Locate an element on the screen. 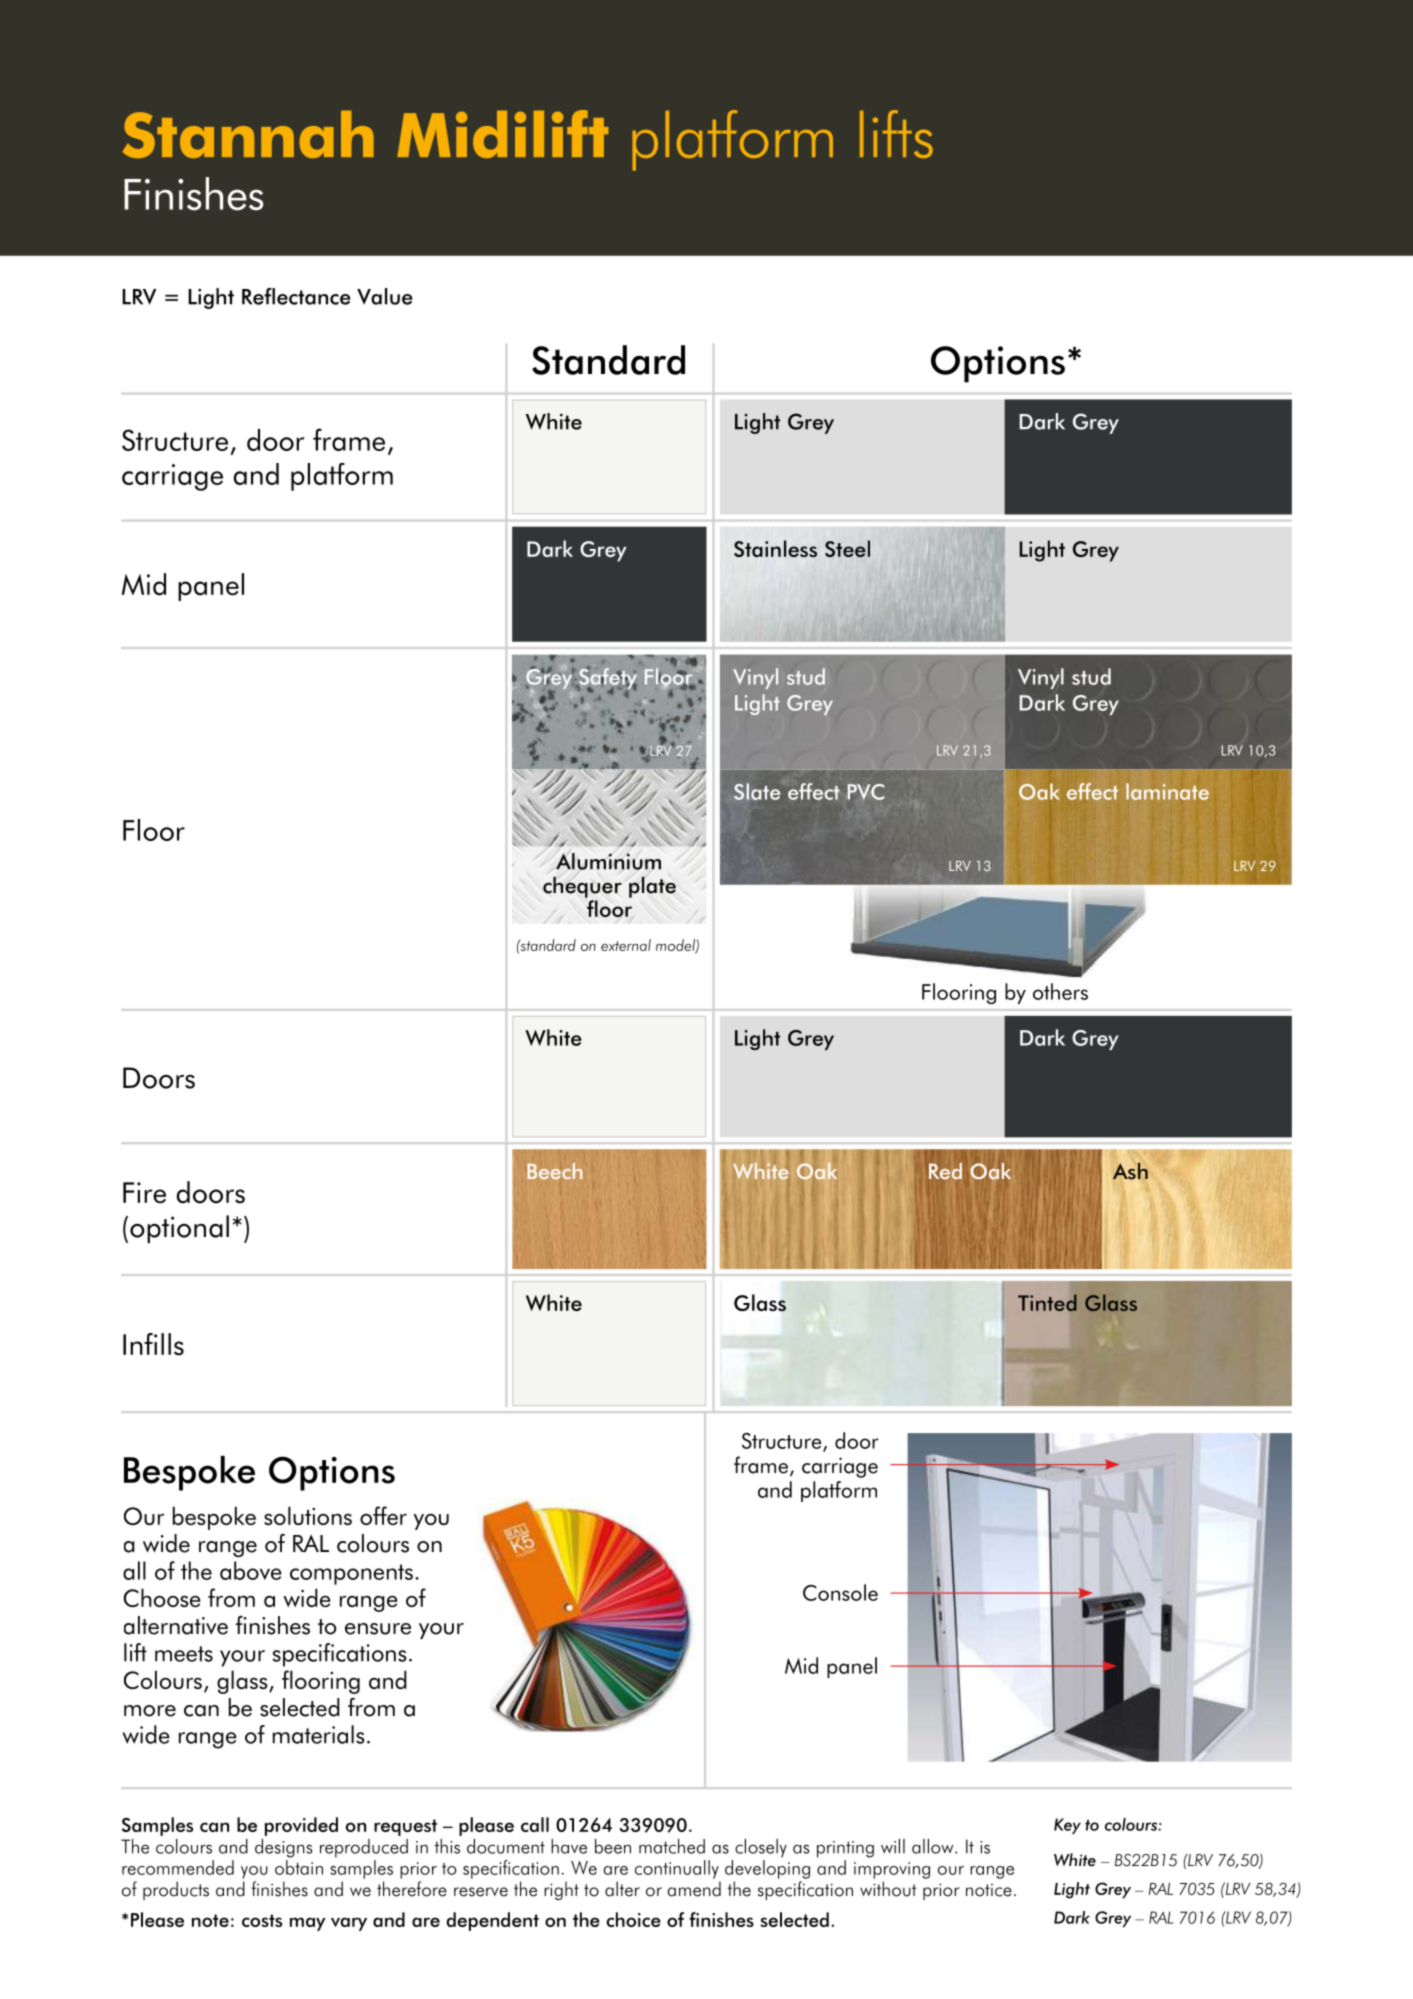 This screenshot has width=1413, height=1999. Steel is located at coordinates (847, 548).
